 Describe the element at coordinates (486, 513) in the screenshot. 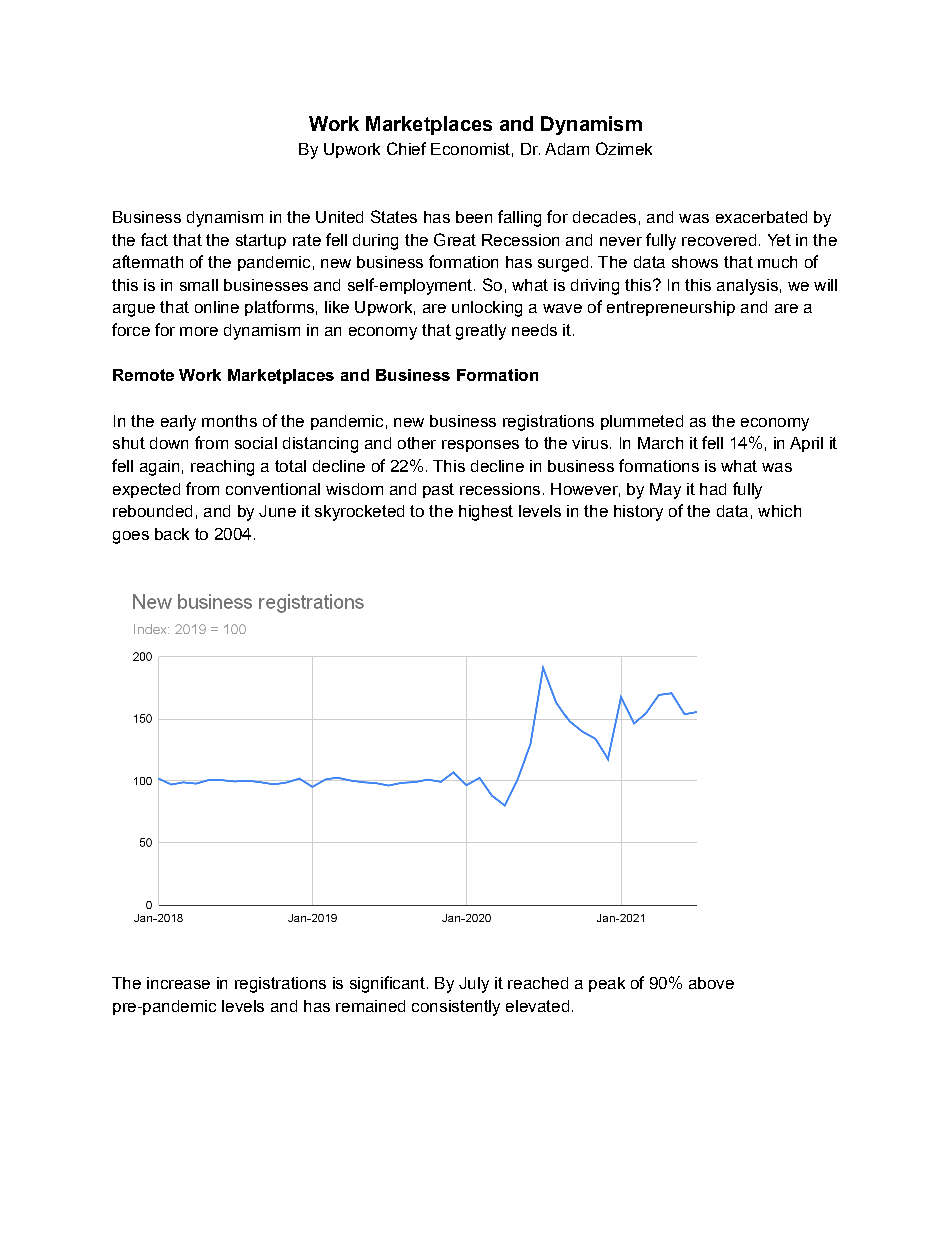

I see `highest` at that location.
